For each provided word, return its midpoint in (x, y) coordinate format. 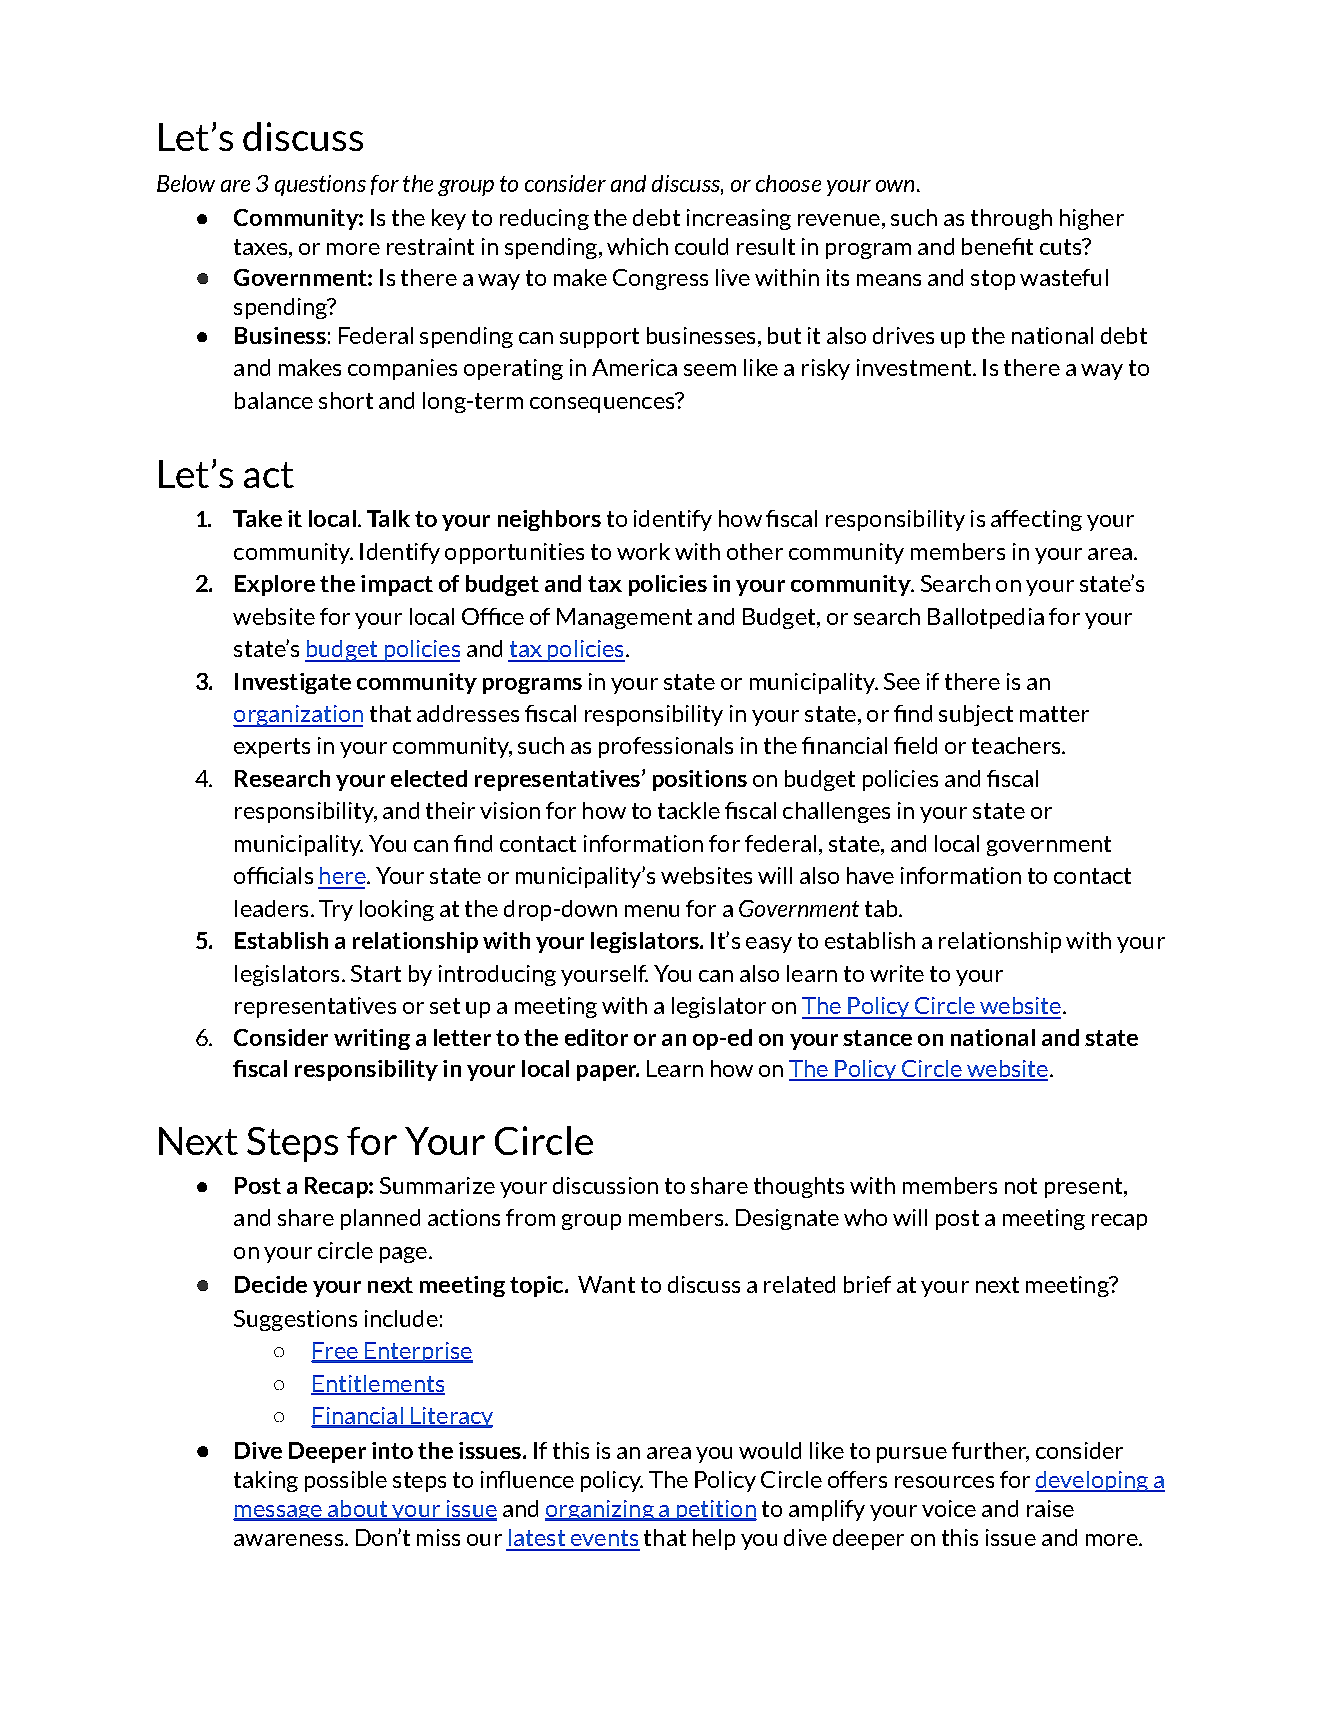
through (1011, 219)
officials (273, 875)
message (278, 1513)
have (870, 875)
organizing (600, 1510)
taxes (262, 247)
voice (949, 1508)
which (637, 246)
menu (652, 911)
